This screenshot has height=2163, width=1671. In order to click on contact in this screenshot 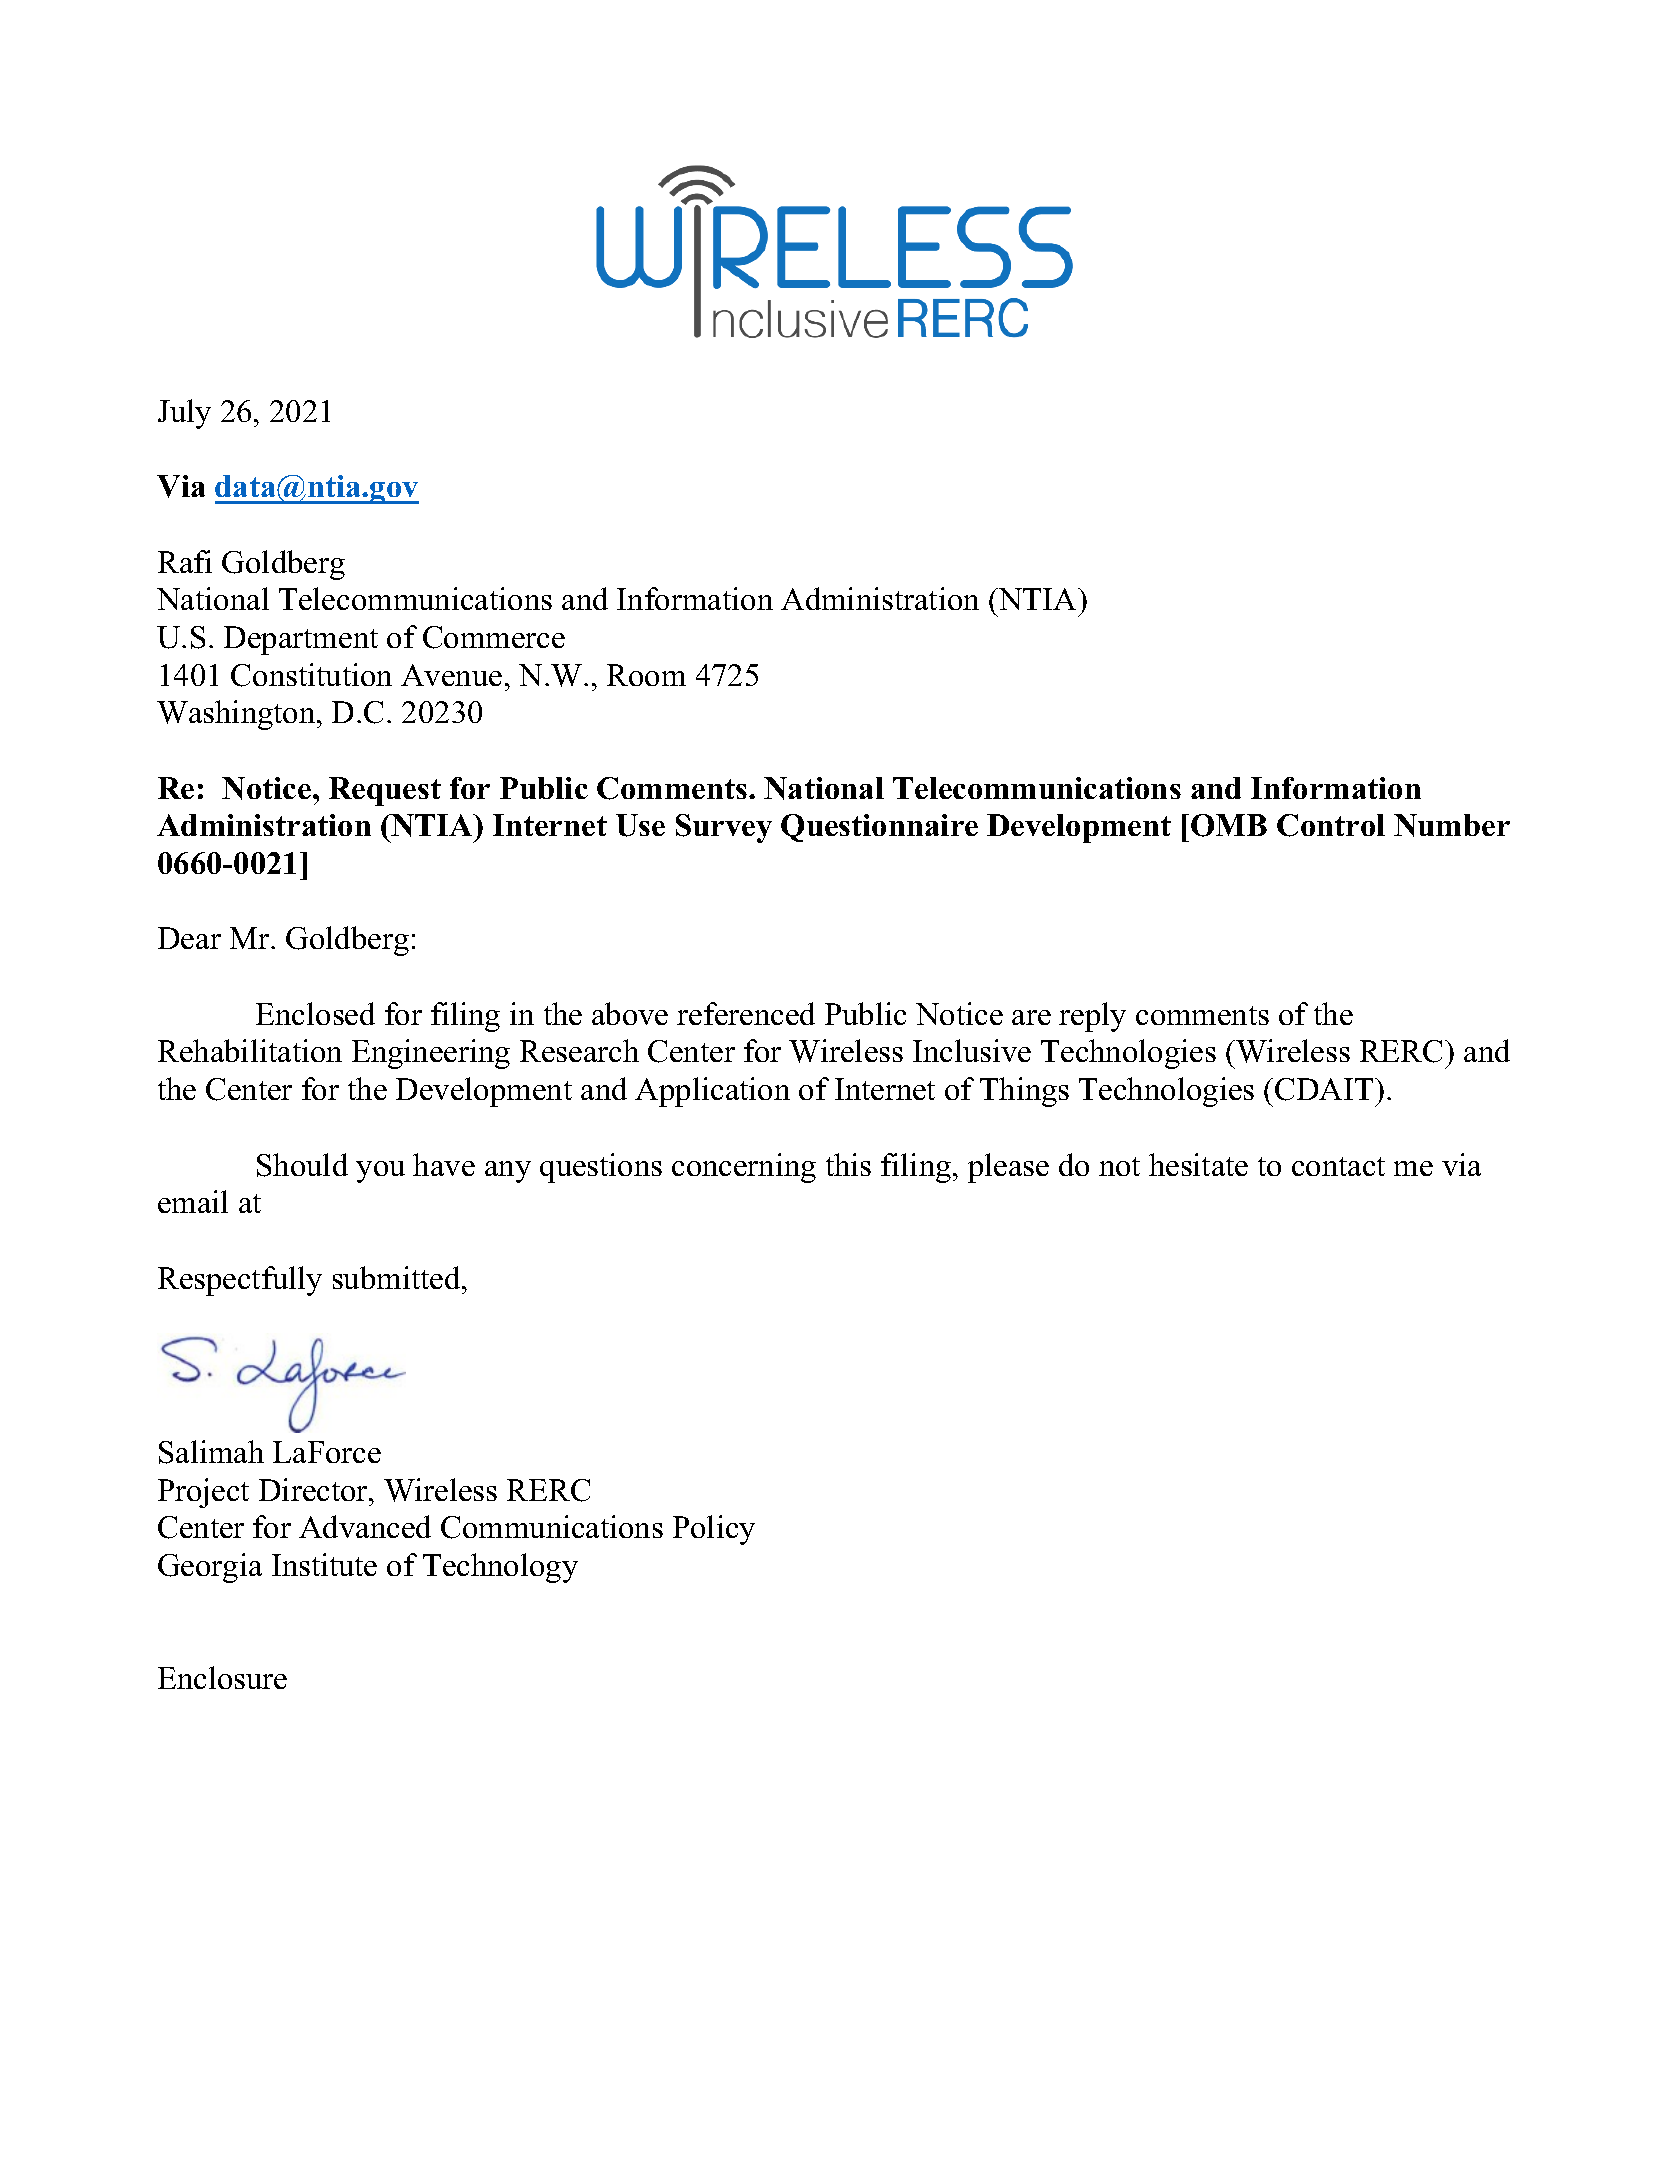, I will do `click(1338, 1166)`.
